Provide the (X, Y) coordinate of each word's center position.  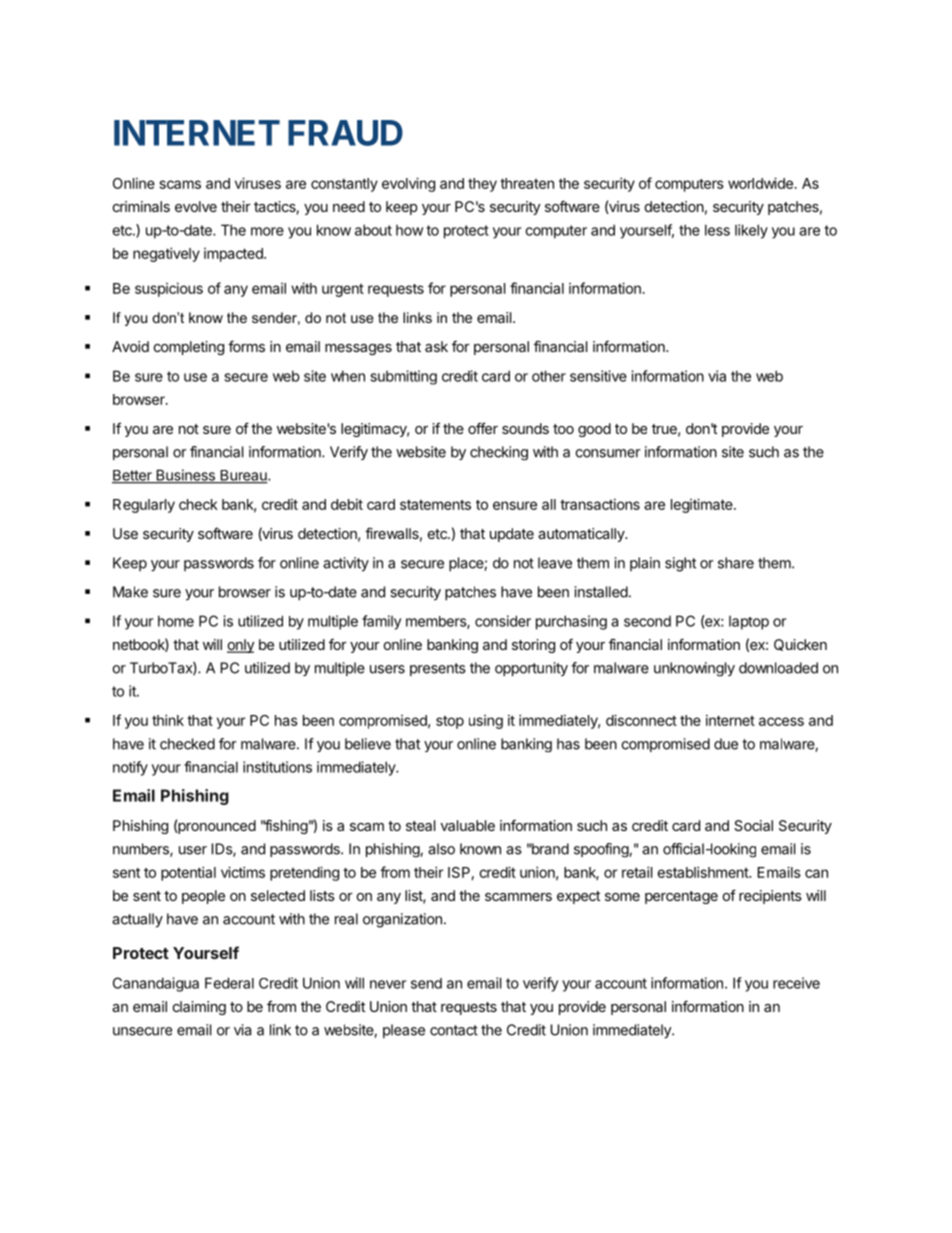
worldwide (760, 183)
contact (454, 1030)
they (482, 185)
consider (503, 621)
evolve (196, 206)
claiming (199, 1008)
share (736, 563)
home (176, 621)
